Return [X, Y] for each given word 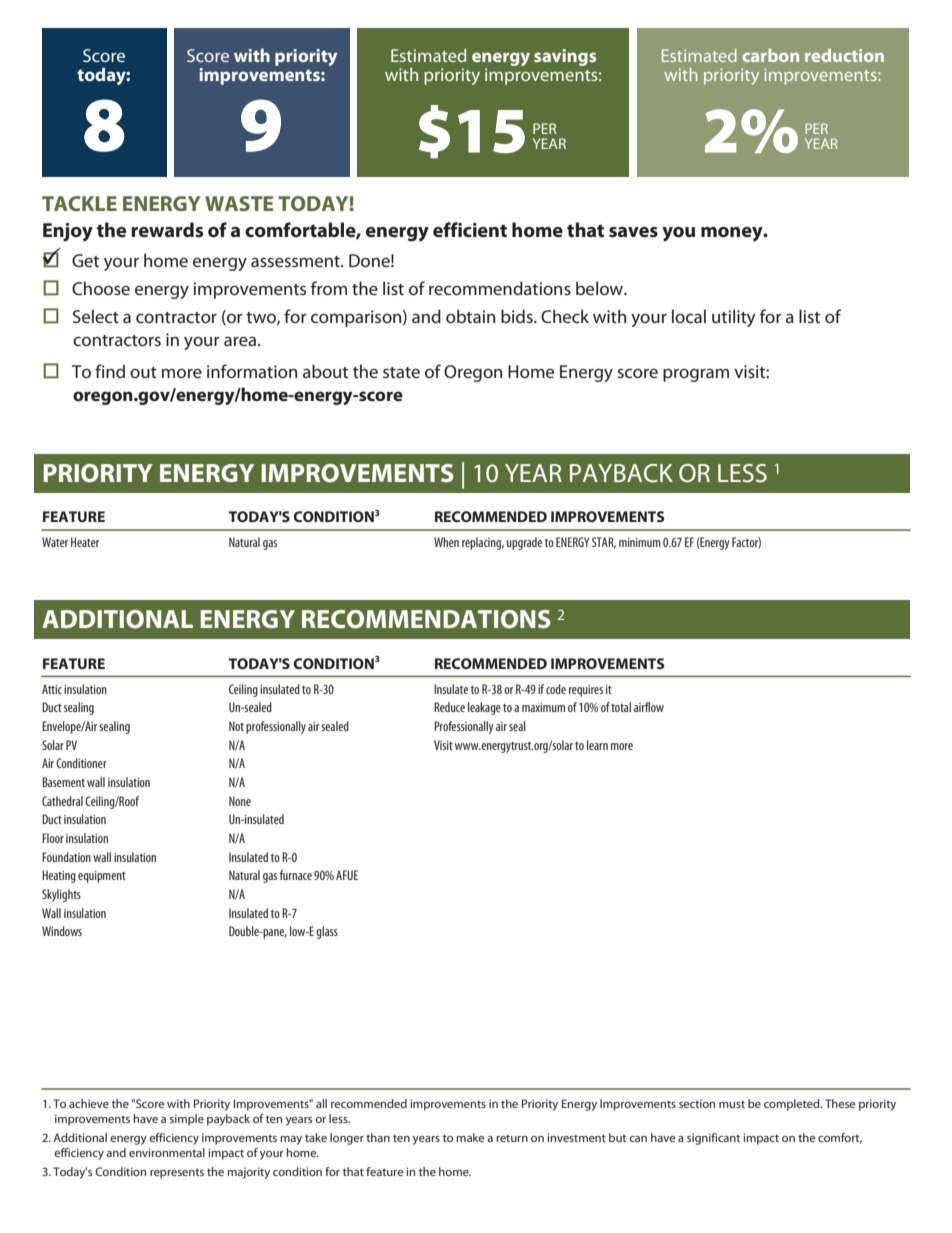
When [446, 542]
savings [565, 57]
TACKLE [79, 203]
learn [597, 745]
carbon [771, 55]
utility [734, 318]
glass [327, 932]
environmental [167, 1152]
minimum [640, 542]
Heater [85, 542]
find [110, 371]
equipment [102, 877]
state [401, 372]
